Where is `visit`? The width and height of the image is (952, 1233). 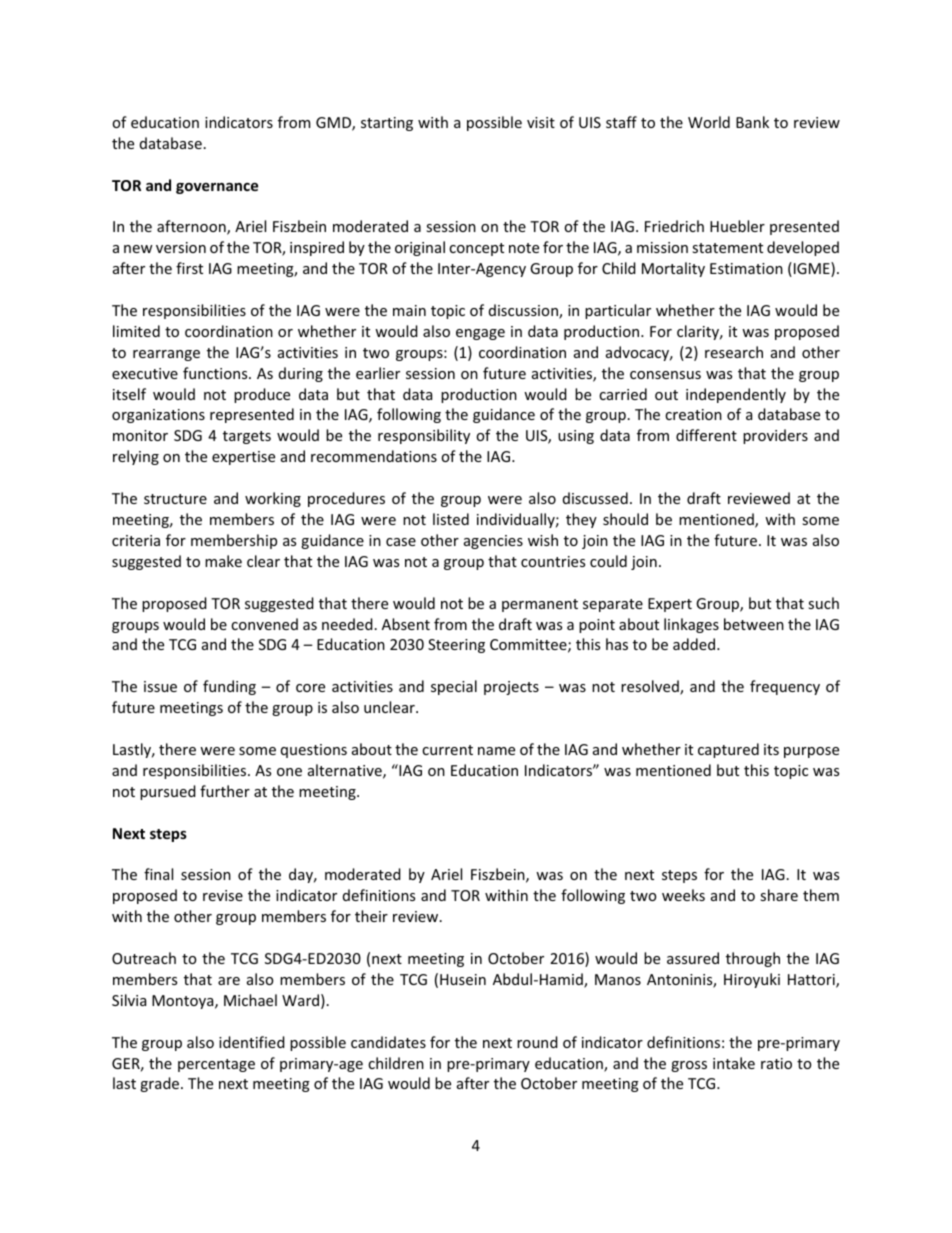
visit is located at coordinates (541, 122).
